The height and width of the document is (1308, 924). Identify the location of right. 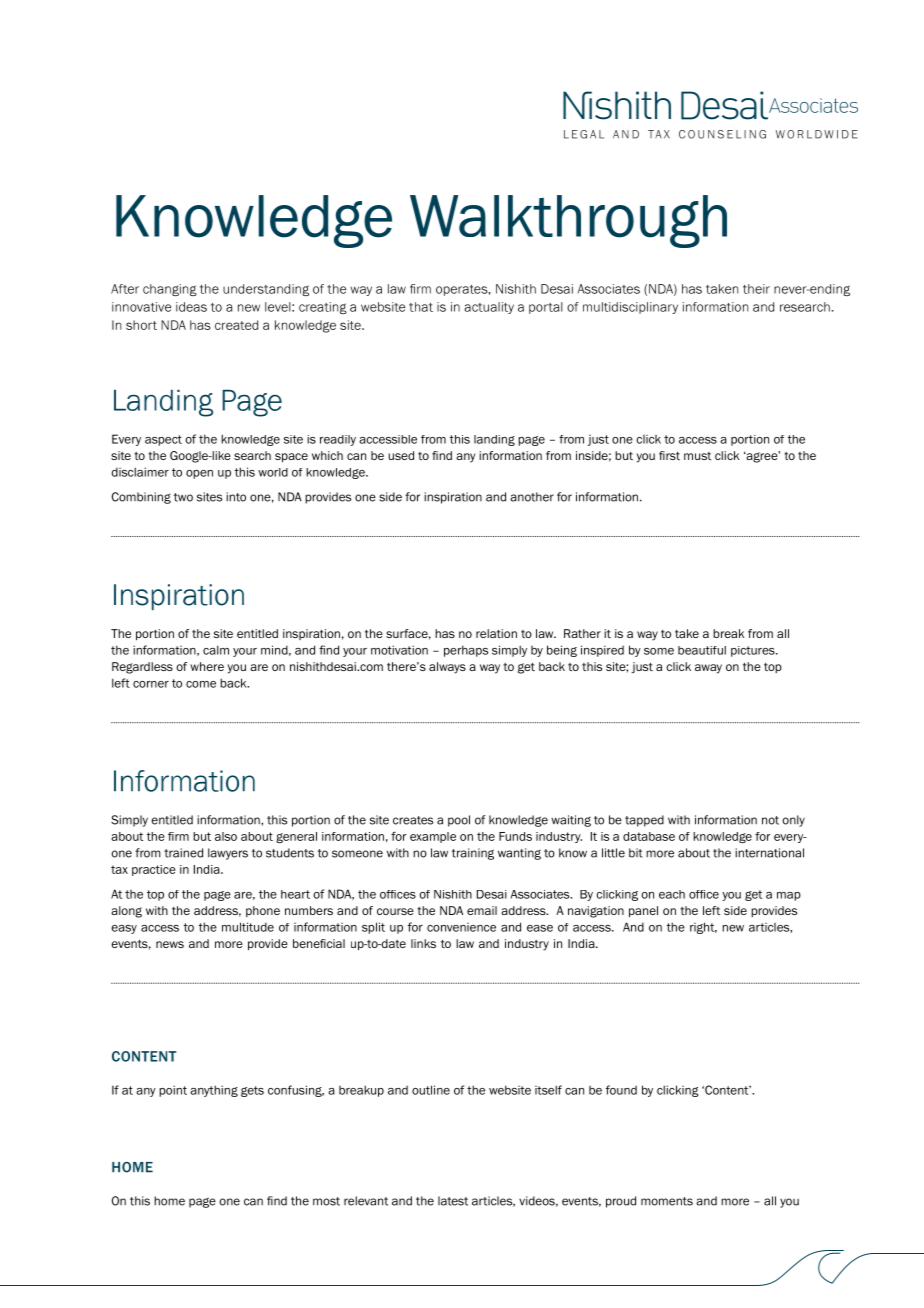
(703, 928).
